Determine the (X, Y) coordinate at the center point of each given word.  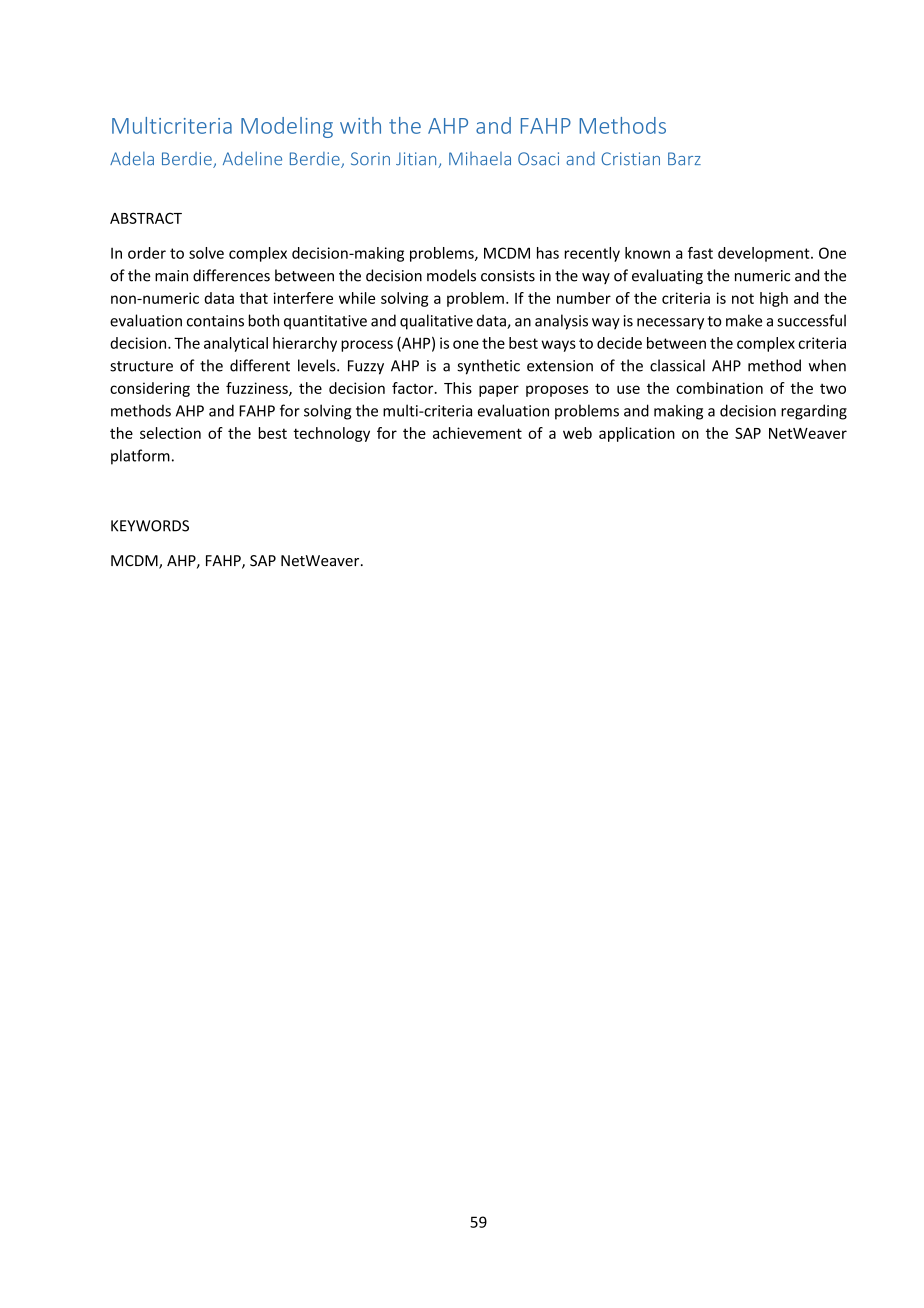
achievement (477, 433)
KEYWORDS (150, 526)
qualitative (436, 322)
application (637, 434)
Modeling (287, 127)
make (744, 320)
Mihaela (480, 159)
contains (215, 321)
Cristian (630, 159)
